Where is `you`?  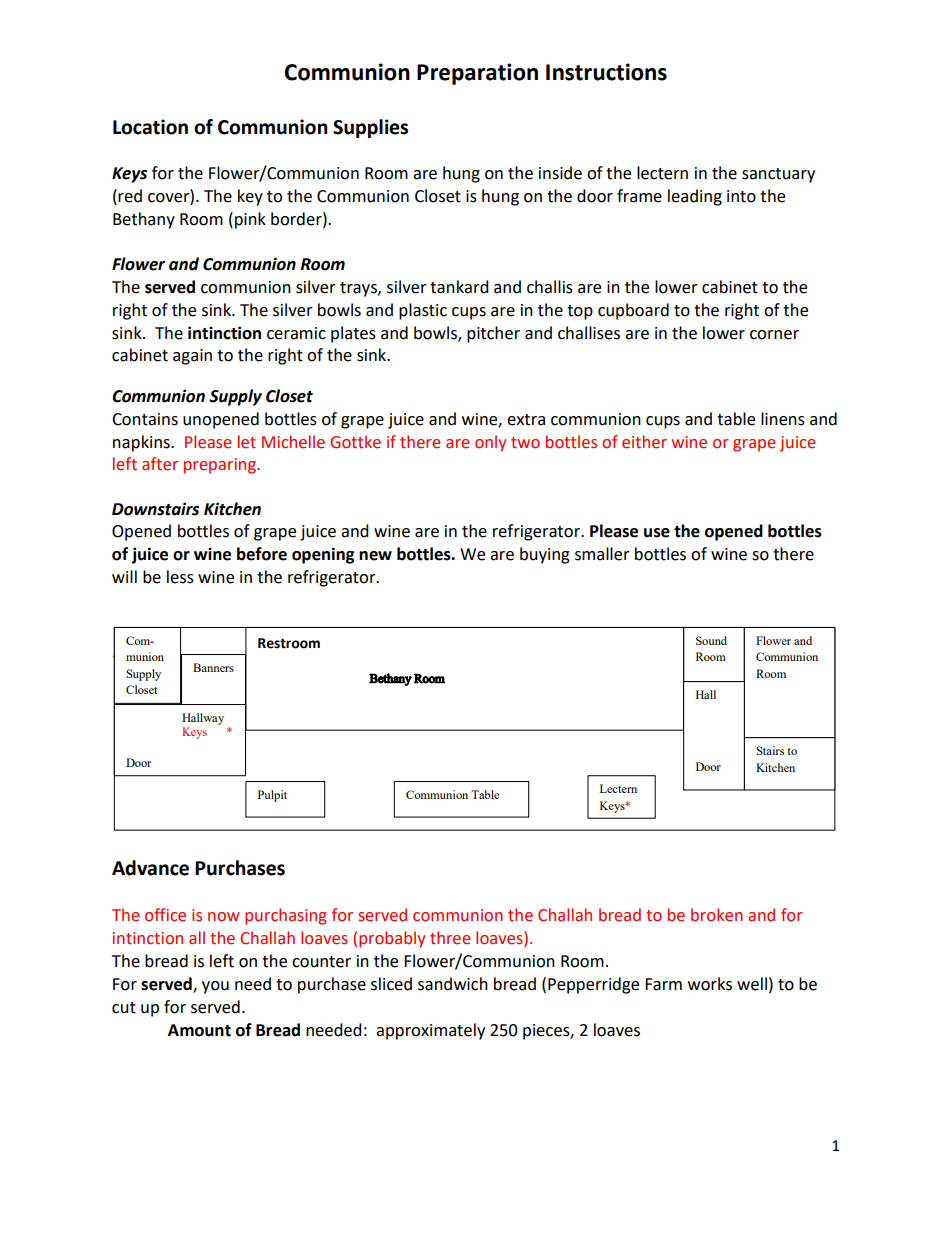
you is located at coordinates (215, 987).
